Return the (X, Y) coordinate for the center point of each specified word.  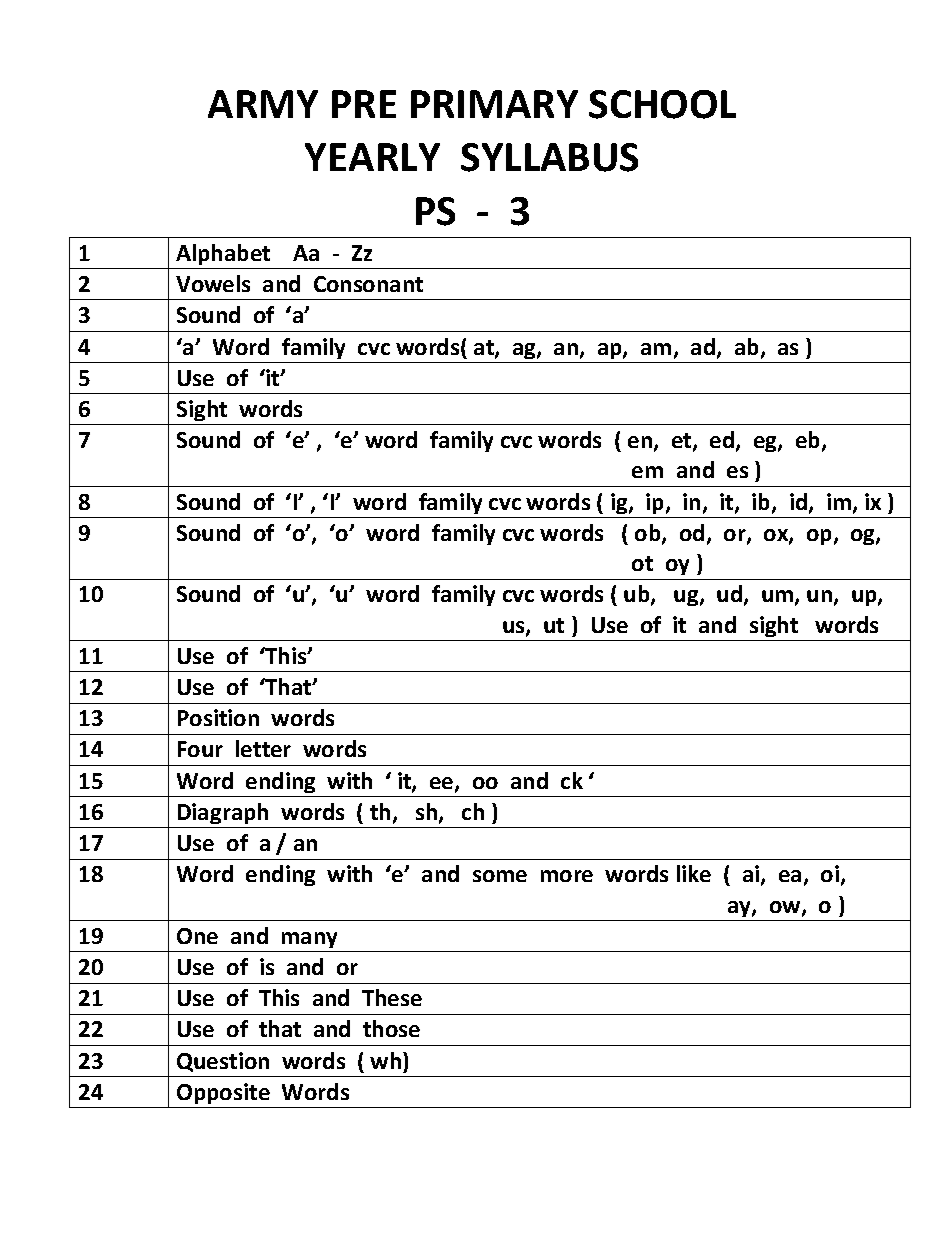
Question (223, 1062)
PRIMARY (494, 104)
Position (218, 717)
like (694, 873)
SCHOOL (662, 104)
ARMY (263, 104)
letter (263, 748)
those (391, 1028)
